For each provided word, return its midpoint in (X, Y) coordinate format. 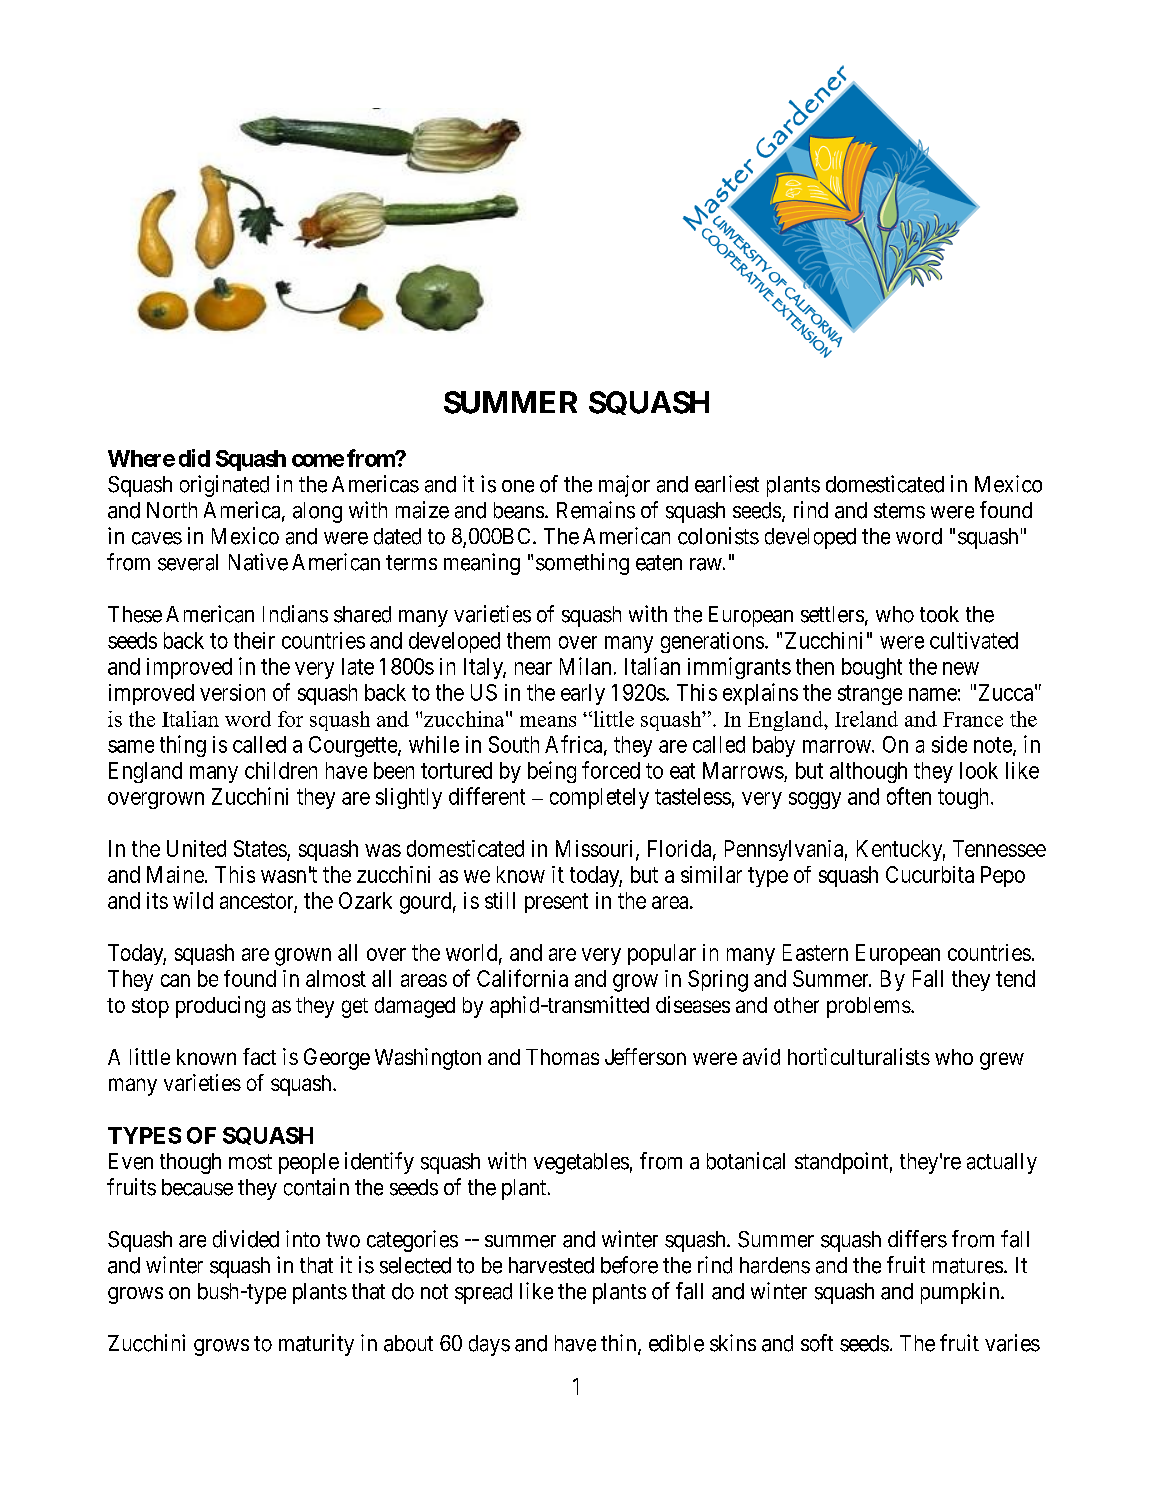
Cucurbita (930, 874)
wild (193, 900)
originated (224, 486)
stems (899, 511)
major (624, 486)
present (556, 903)
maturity (316, 1345)
